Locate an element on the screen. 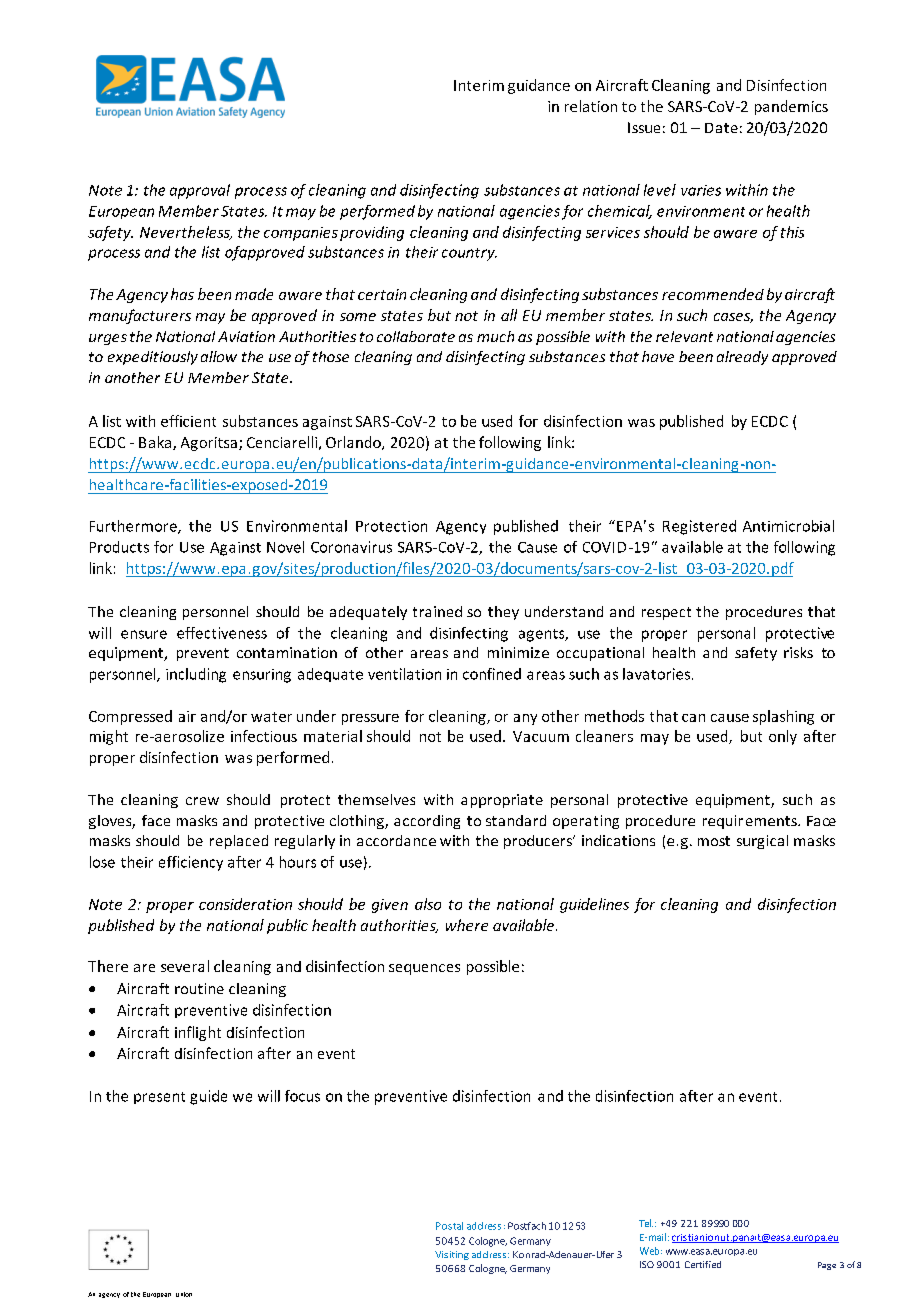  approval is located at coordinates (200, 191).
